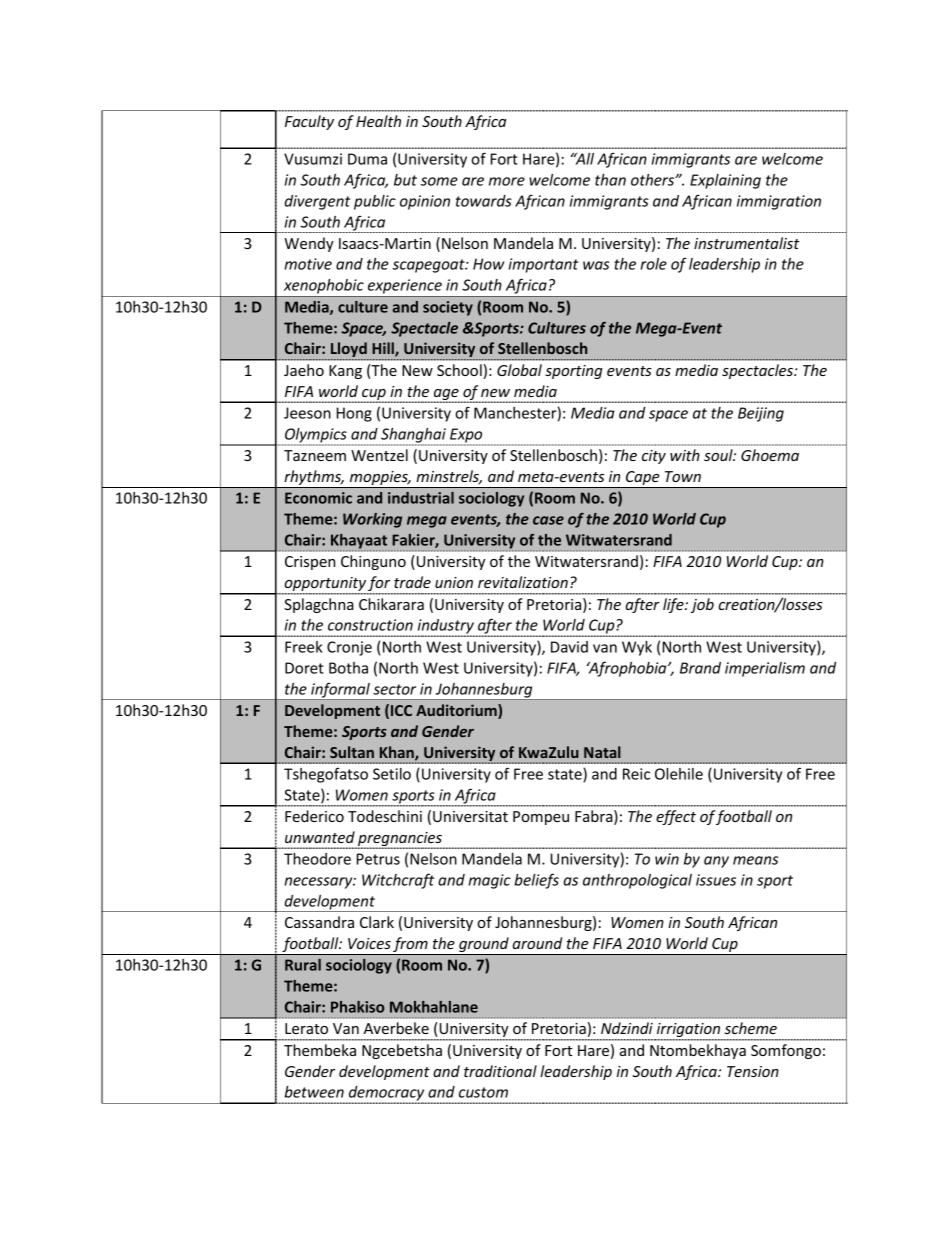 This document has width=952, height=1233. I want to click on more, so click(507, 181).
